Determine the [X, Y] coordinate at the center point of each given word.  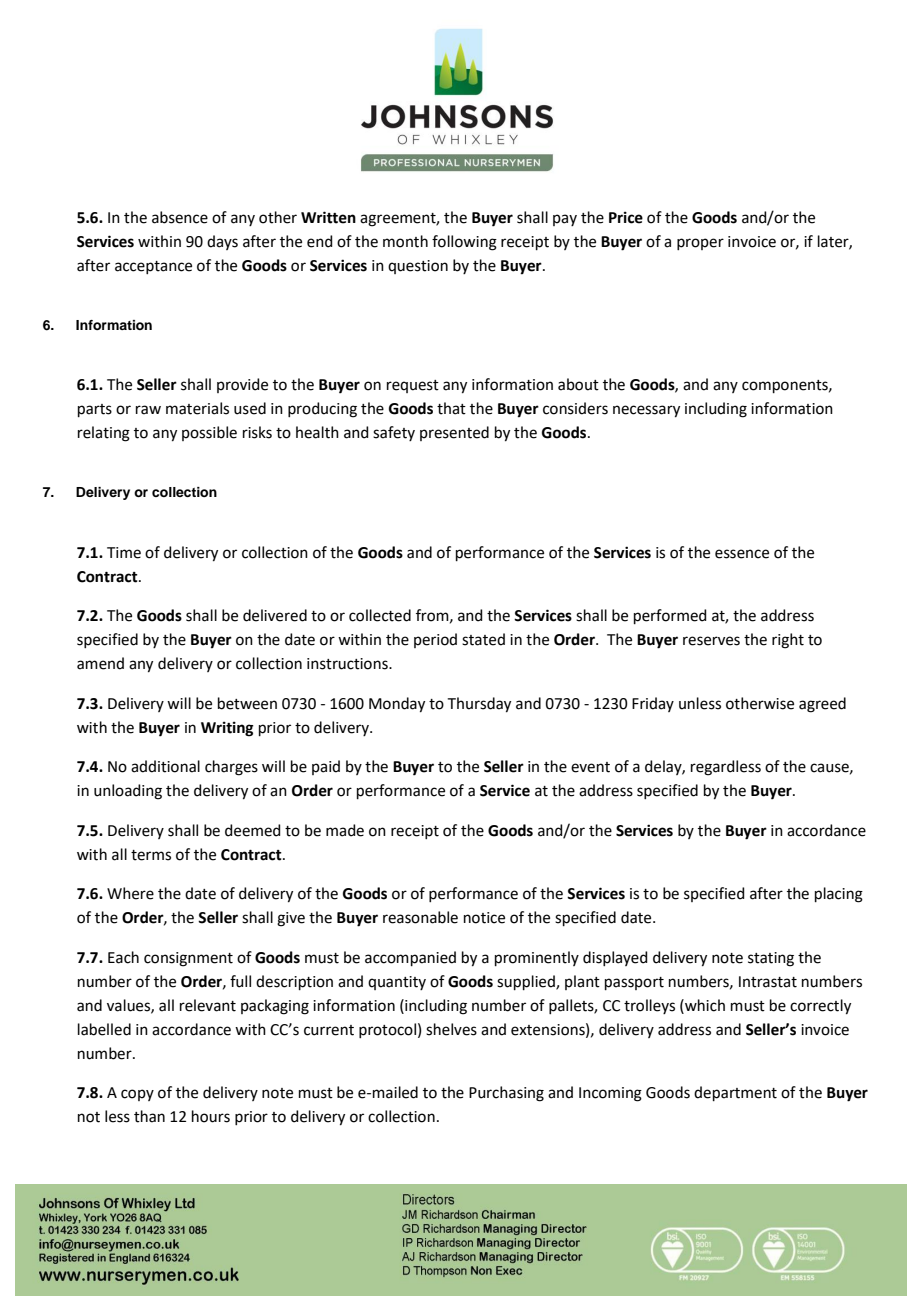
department [735, 1093]
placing [839, 895]
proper [700, 244]
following [464, 243]
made [345, 830]
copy [137, 1095]
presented [454, 433]
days [222, 242]
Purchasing [506, 1094]
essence [742, 554]
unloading [128, 792]
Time [124, 553]
